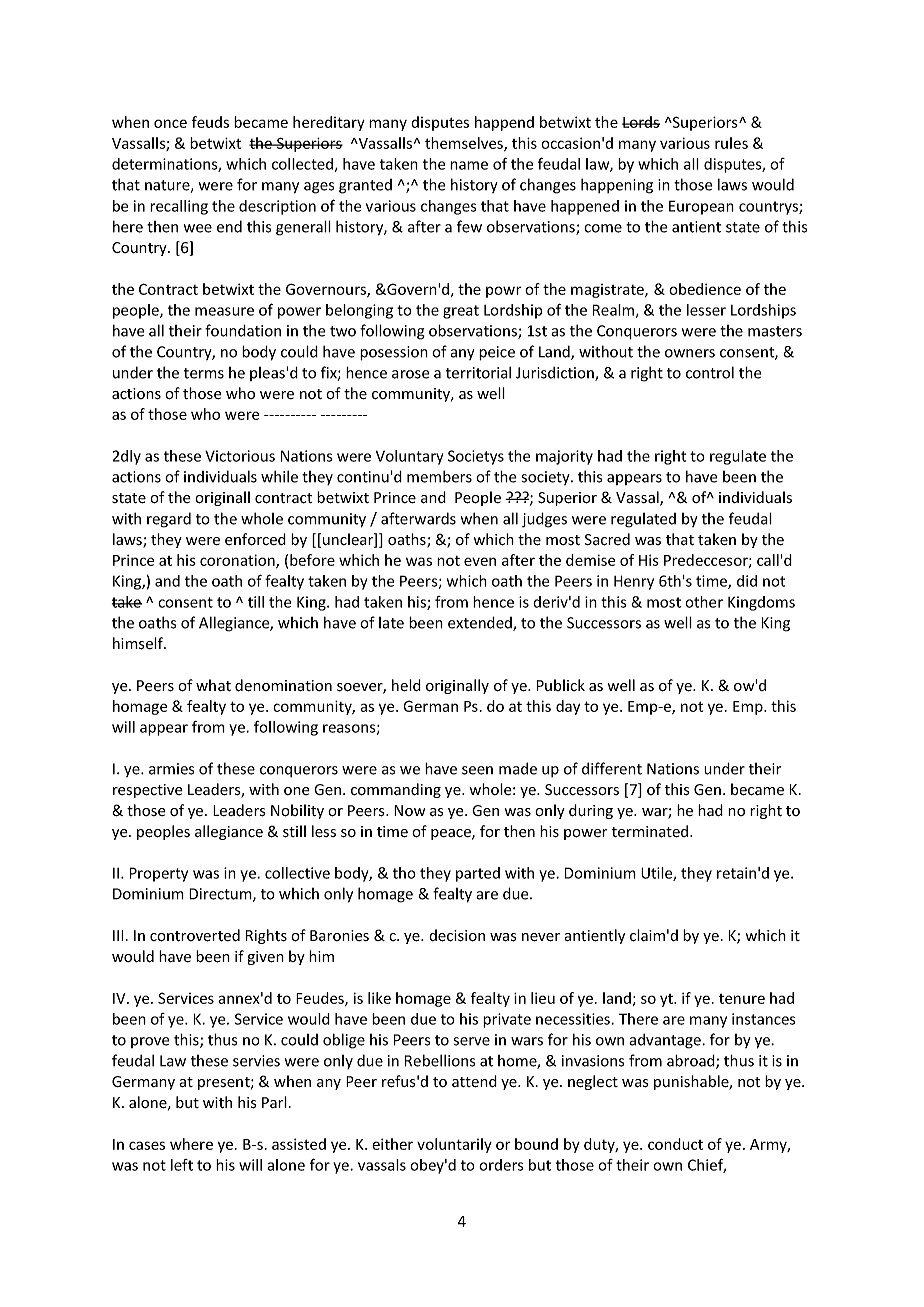 The image size is (924, 1307). Describe the element at coordinates (651, 831) in the screenshot. I see `terminated` at that location.
